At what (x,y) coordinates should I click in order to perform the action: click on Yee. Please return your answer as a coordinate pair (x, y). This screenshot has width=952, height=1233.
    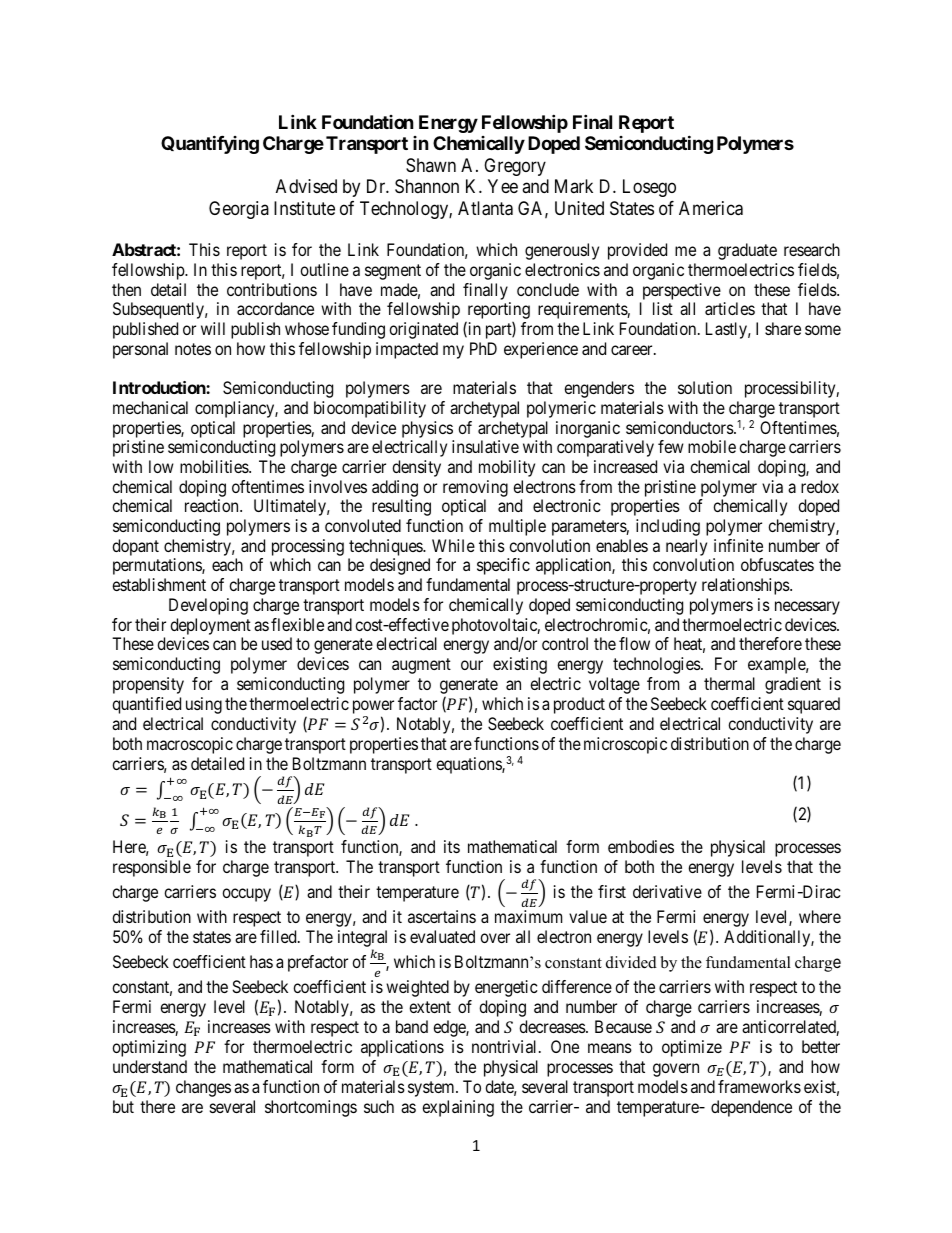
    Looking at the image, I should click on (503, 186).
